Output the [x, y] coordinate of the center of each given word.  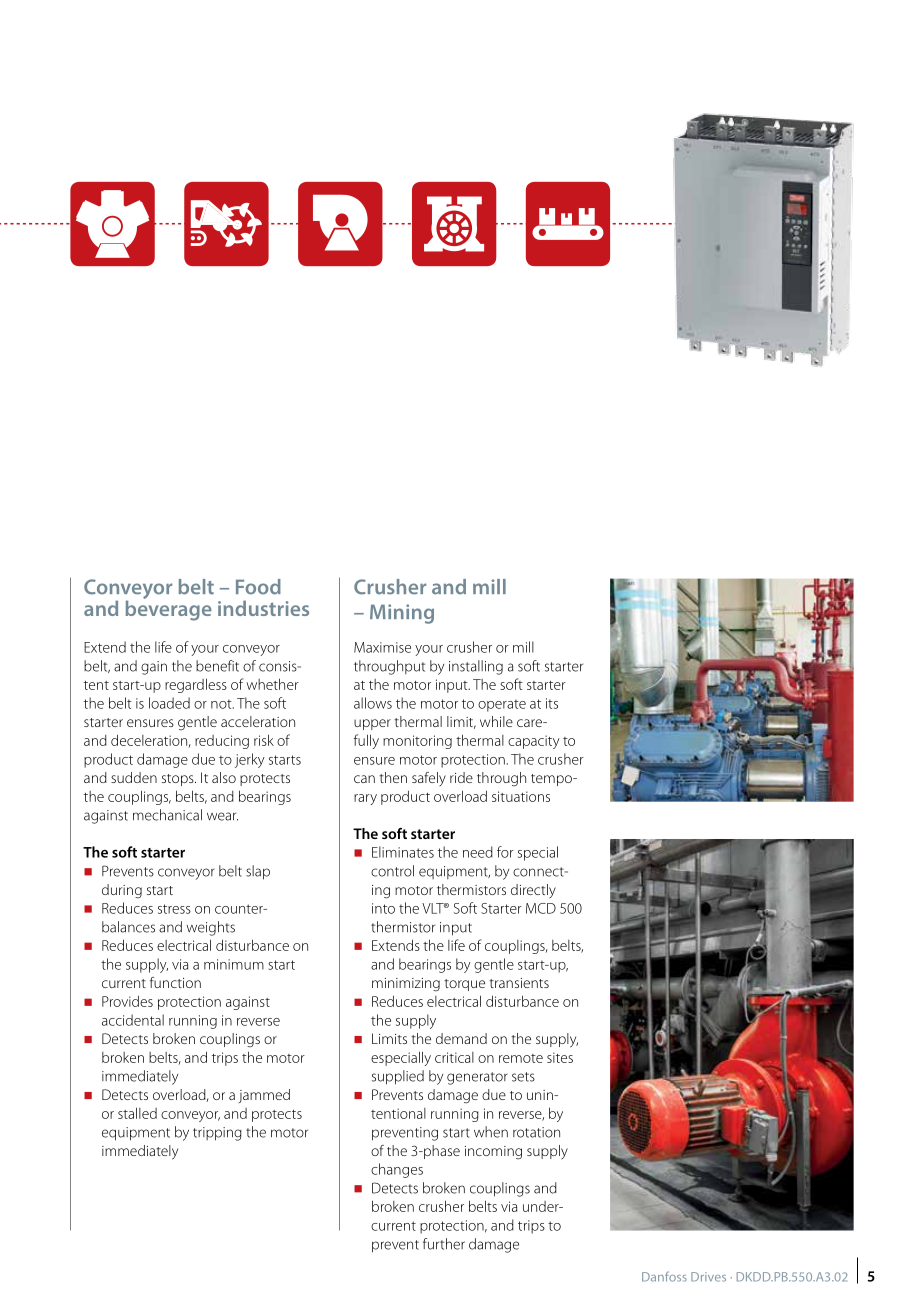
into [383, 908]
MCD [541, 908]
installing [476, 667]
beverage [169, 609]
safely [429, 779]
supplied [398, 1077]
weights [211, 928]
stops [179, 780]
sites [560, 1057]
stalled [137, 1113]
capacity [534, 742]
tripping [217, 1134]
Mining [402, 614]
